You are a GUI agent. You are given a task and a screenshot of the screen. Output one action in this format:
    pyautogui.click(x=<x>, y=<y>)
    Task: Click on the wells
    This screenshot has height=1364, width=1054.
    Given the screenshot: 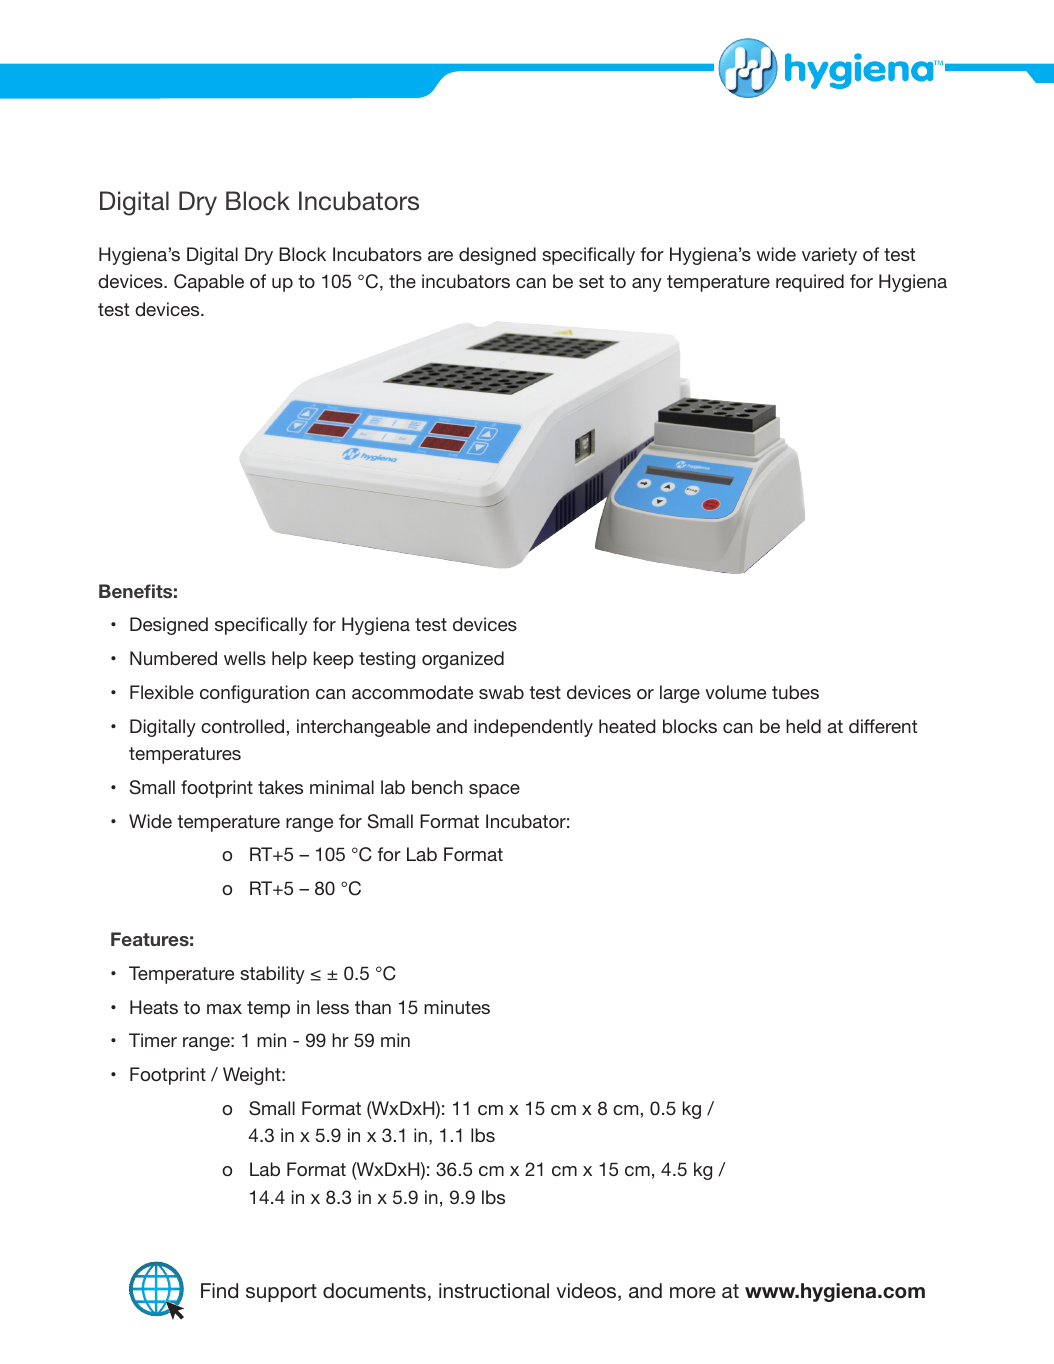 What is the action you would take?
    pyautogui.click(x=245, y=658)
